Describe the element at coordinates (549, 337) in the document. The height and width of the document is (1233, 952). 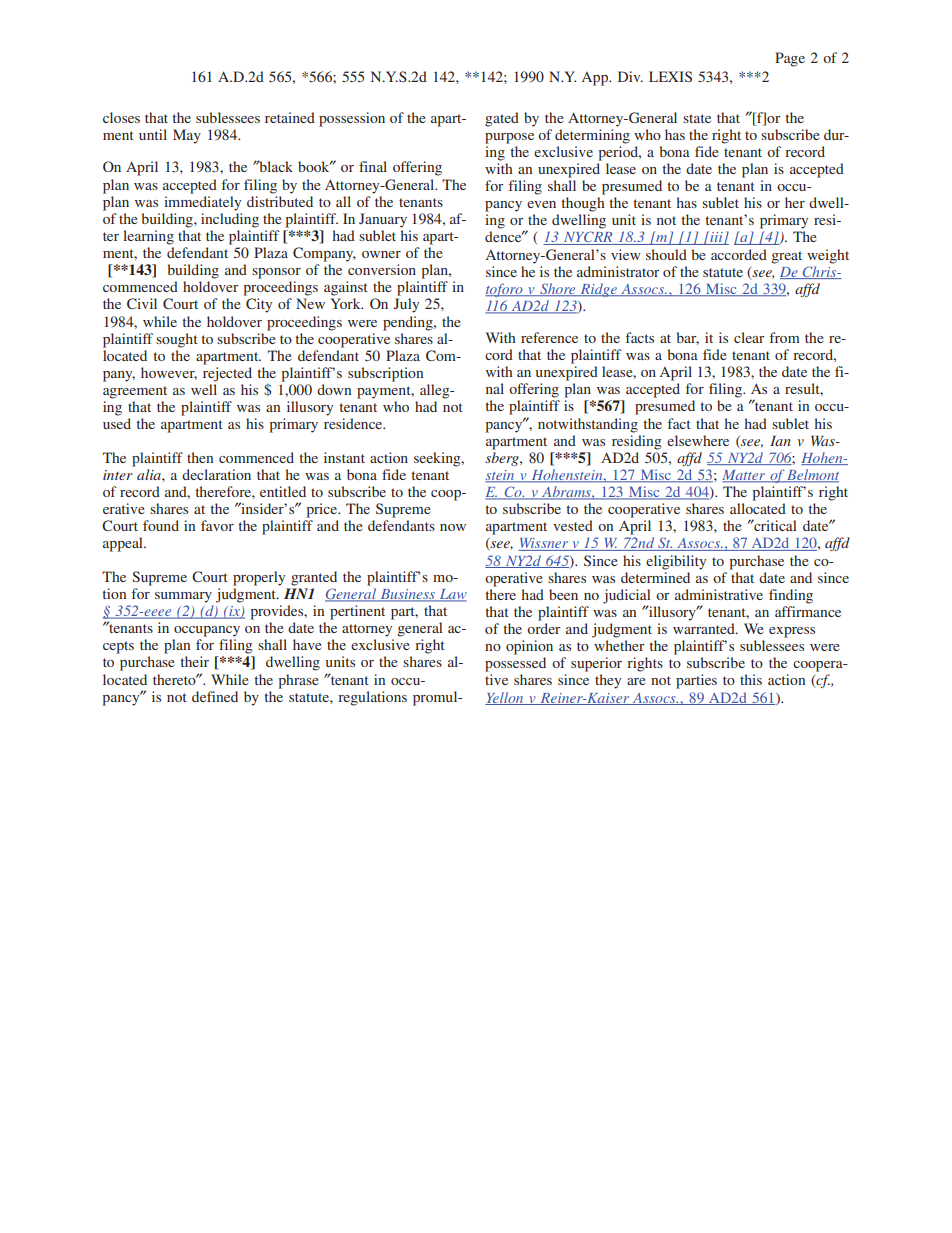
I see `reference` at that location.
